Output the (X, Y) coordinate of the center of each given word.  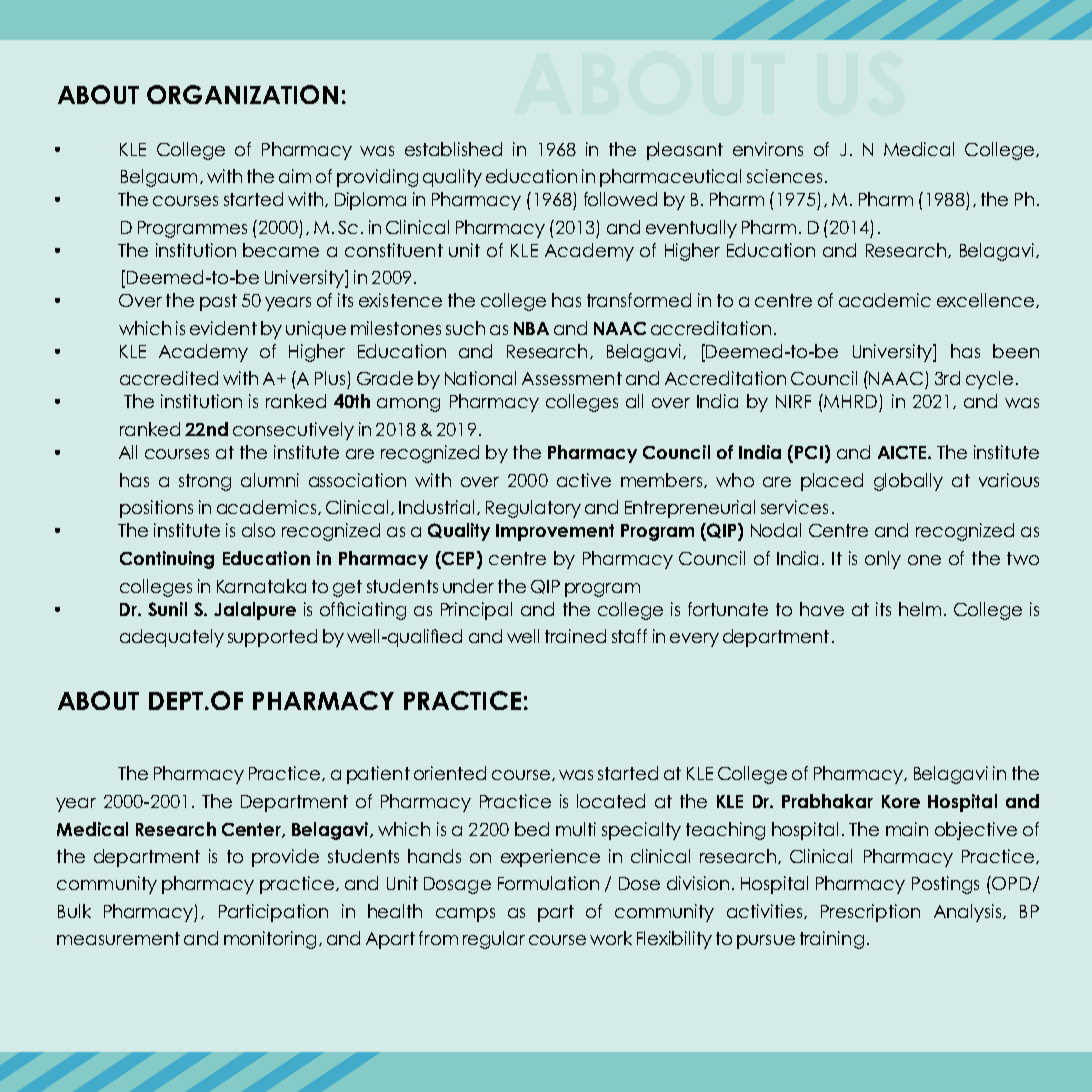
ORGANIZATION (242, 94)
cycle (989, 380)
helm (920, 609)
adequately (172, 638)
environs (768, 149)
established (453, 149)
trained (575, 636)
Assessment (572, 378)
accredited (169, 378)
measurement (118, 938)
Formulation (548, 883)
